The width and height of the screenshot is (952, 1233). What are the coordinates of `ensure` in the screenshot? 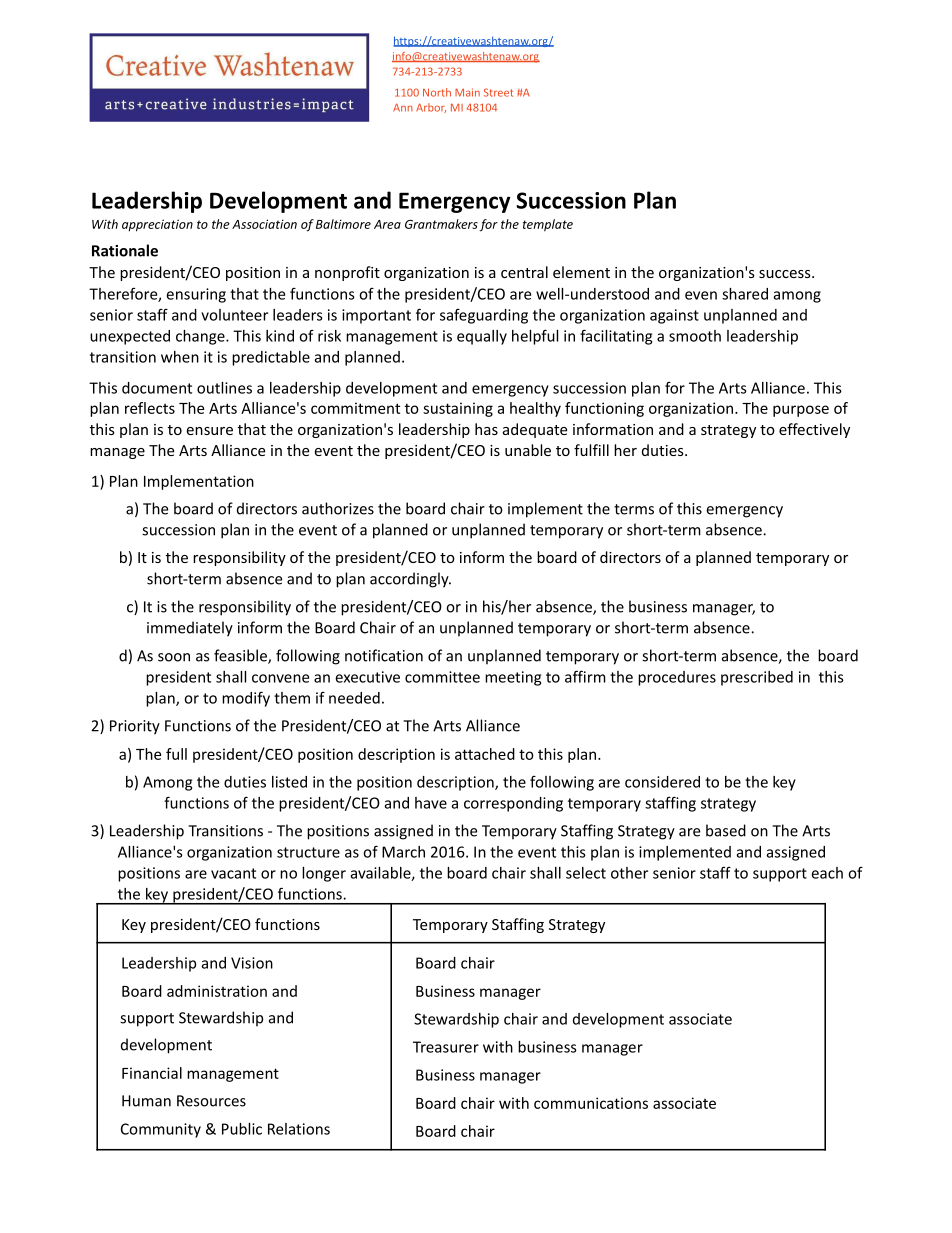 It's located at (209, 431).
